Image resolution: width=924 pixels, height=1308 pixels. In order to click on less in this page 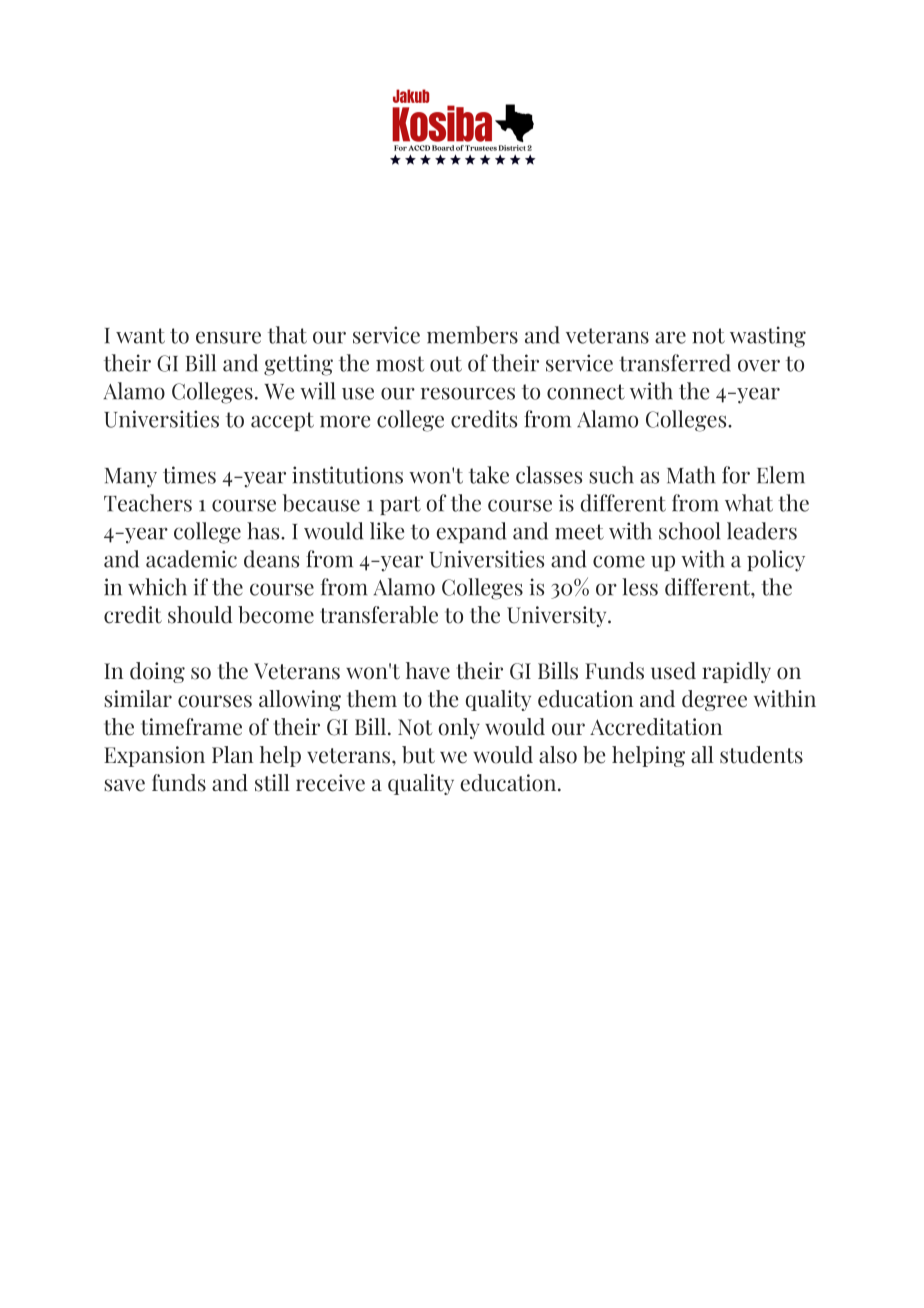, I will do `click(640, 587)`.
